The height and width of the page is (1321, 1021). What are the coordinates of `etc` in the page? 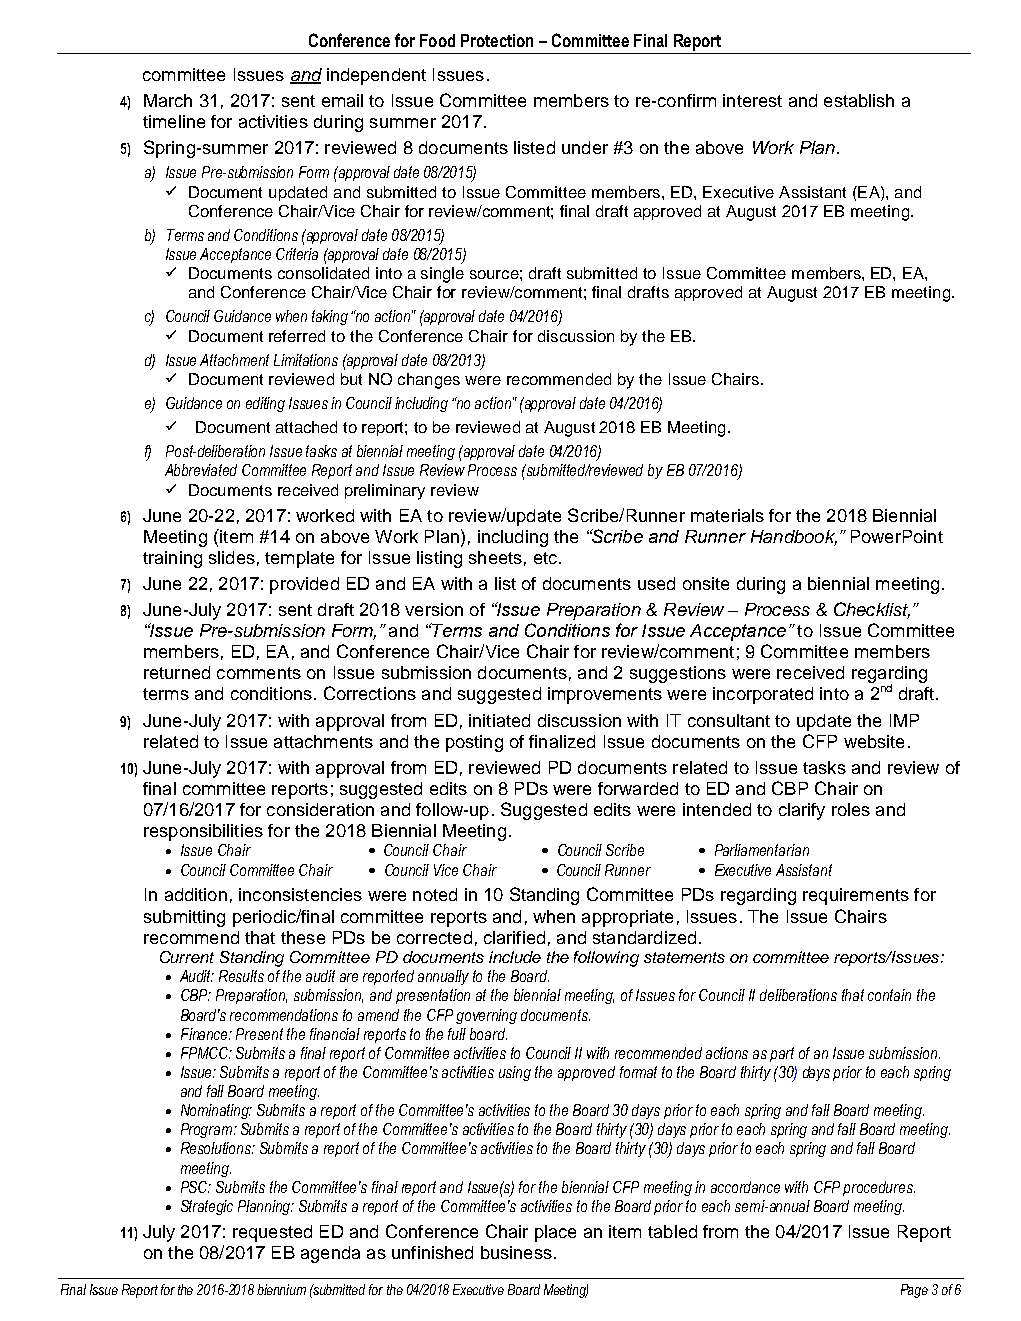 It's located at (545, 558).
